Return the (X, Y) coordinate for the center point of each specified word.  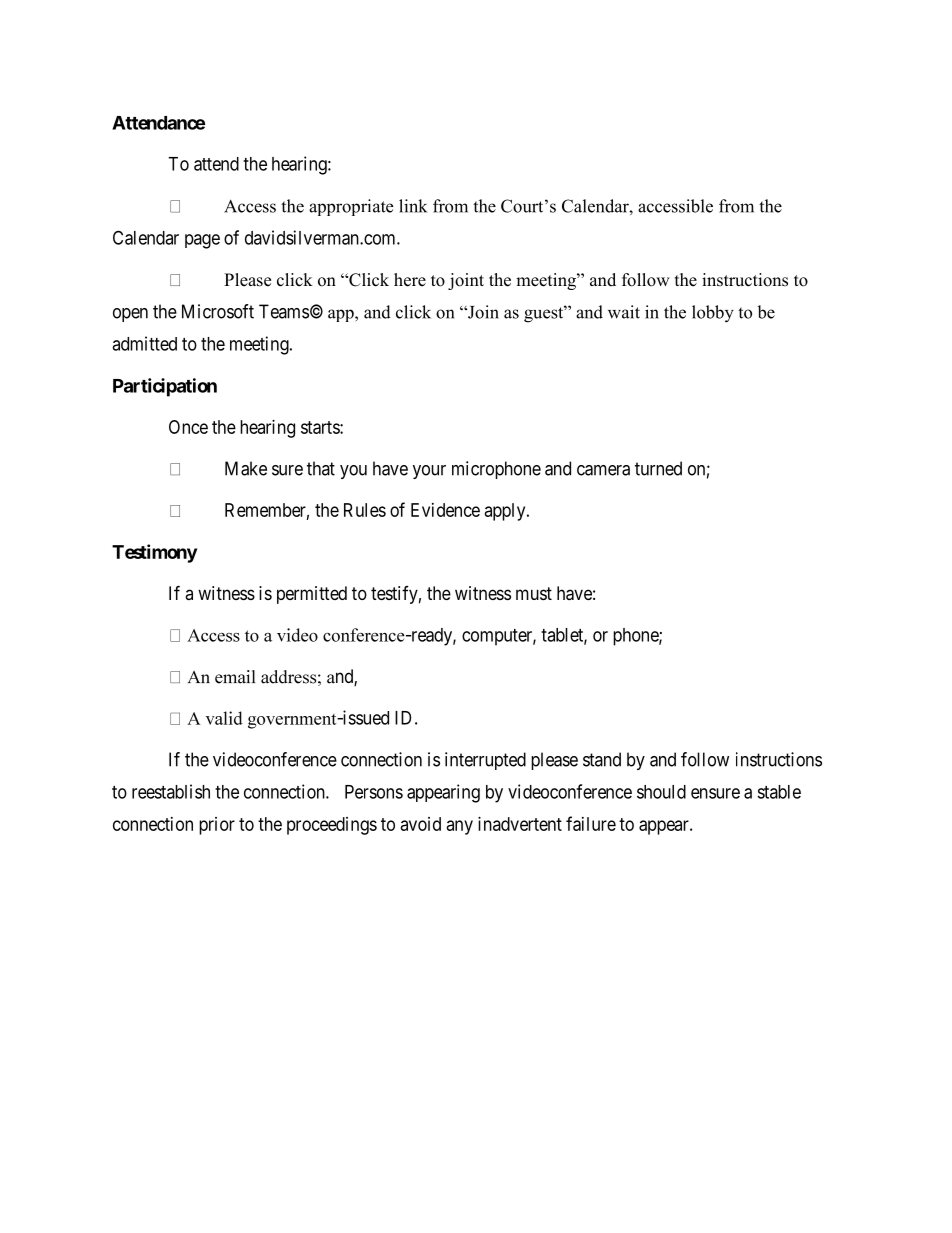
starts (321, 427)
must (534, 593)
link (413, 206)
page (202, 241)
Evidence (445, 510)
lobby (713, 314)
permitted (312, 595)
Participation (165, 387)
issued (364, 717)
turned (658, 468)
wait (624, 312)
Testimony (154, 553)
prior (217, 826)
